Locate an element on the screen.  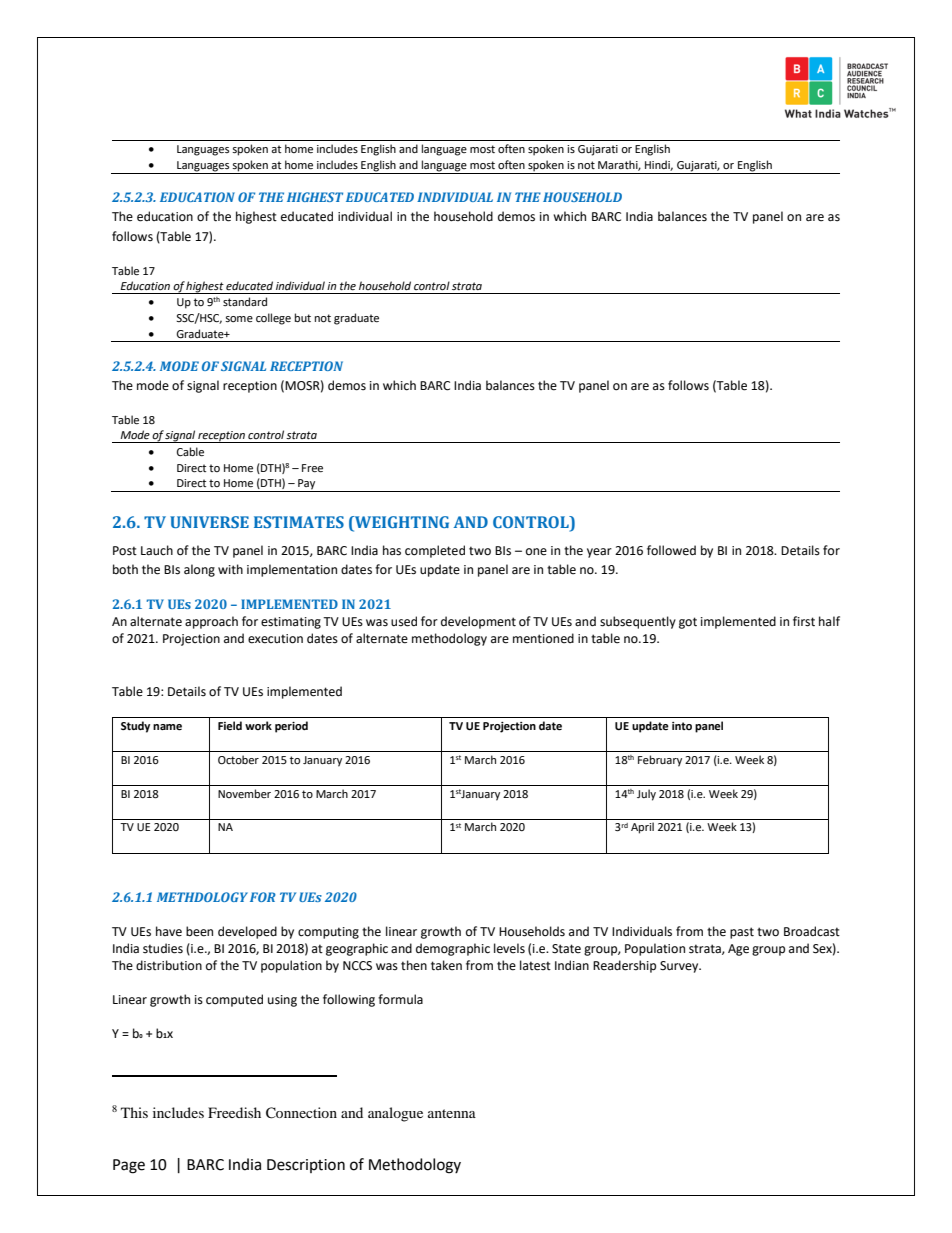
mentioned is located at coordinates (543, 638).
